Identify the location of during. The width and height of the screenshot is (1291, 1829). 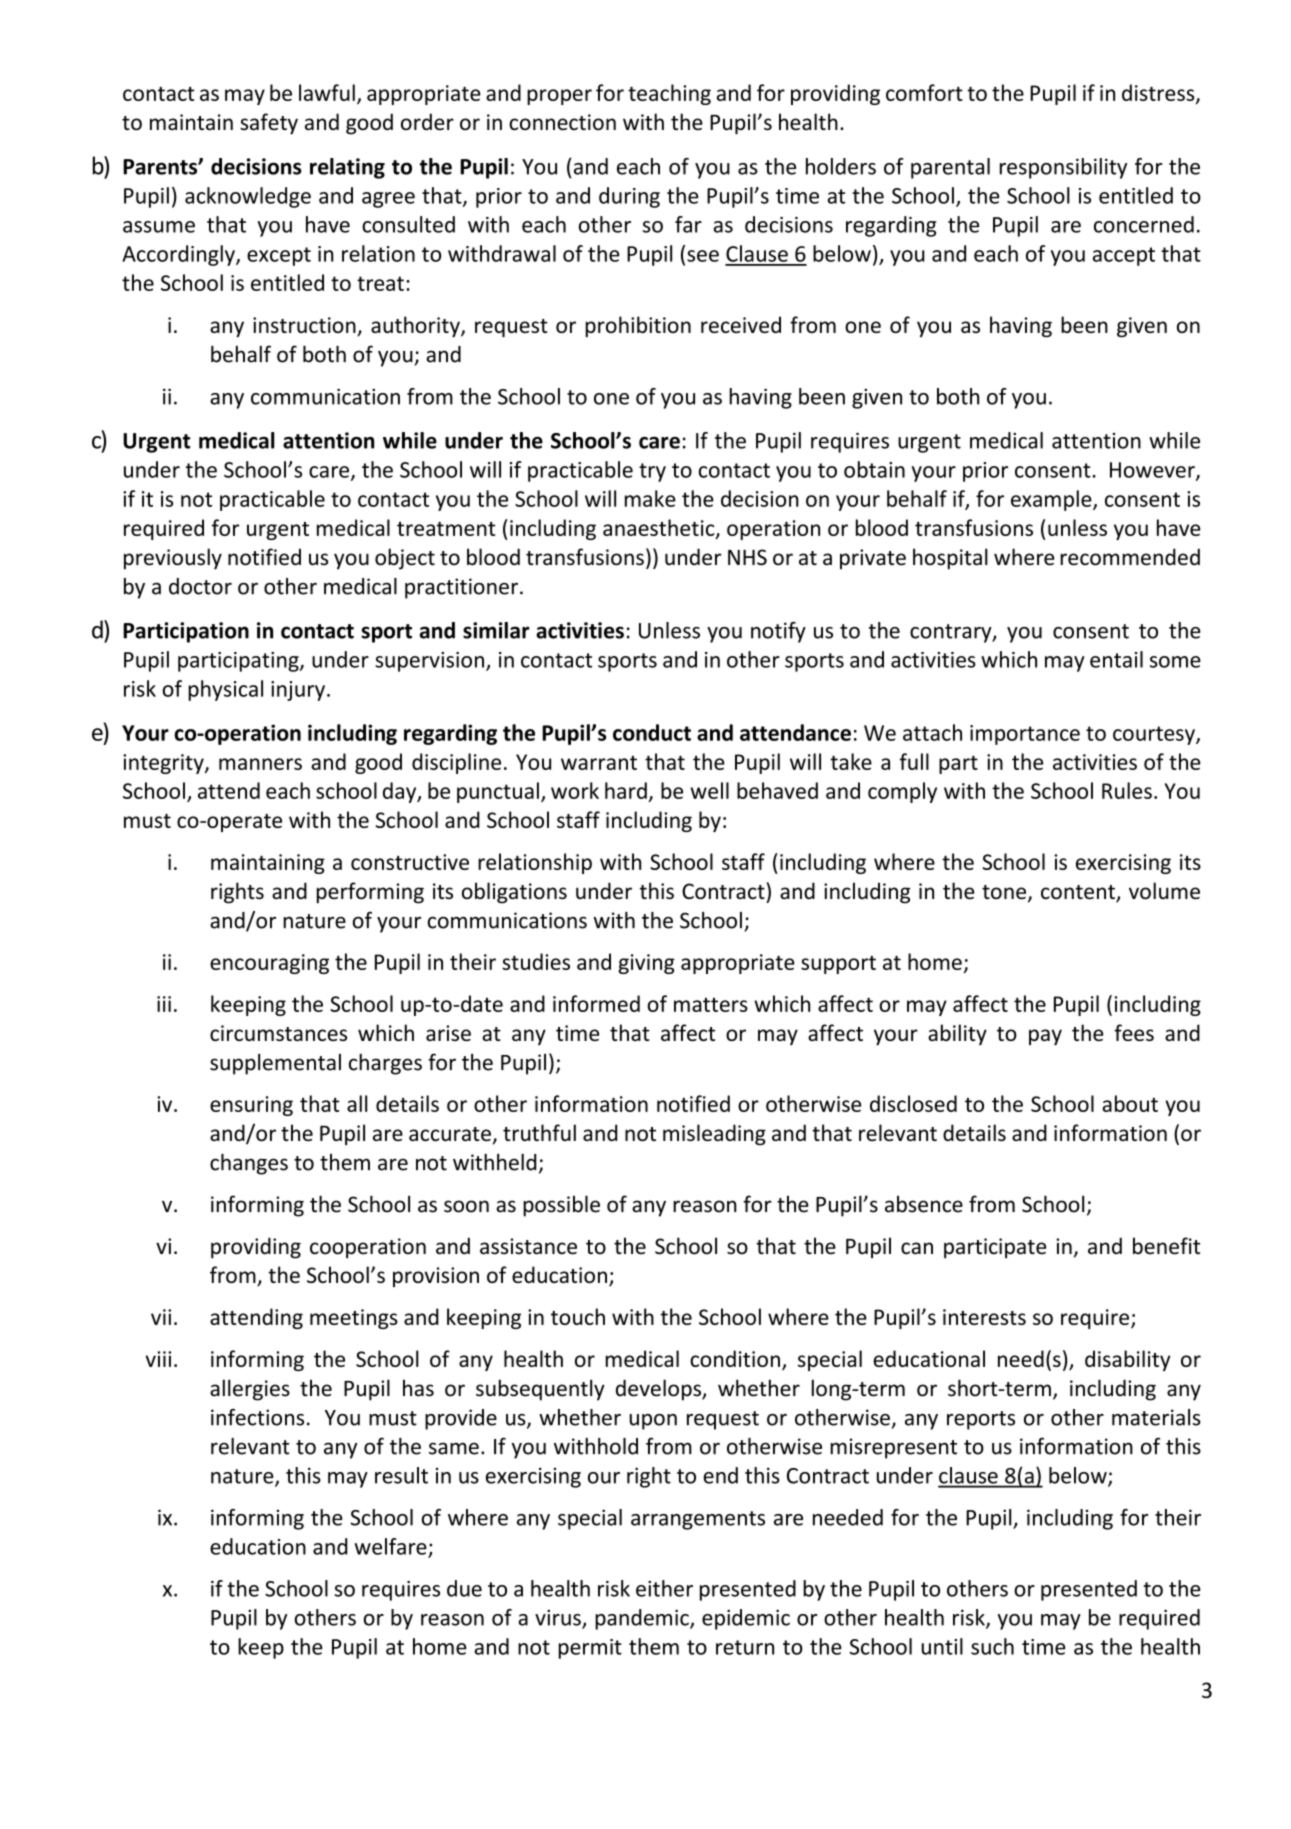
(629, 197).
